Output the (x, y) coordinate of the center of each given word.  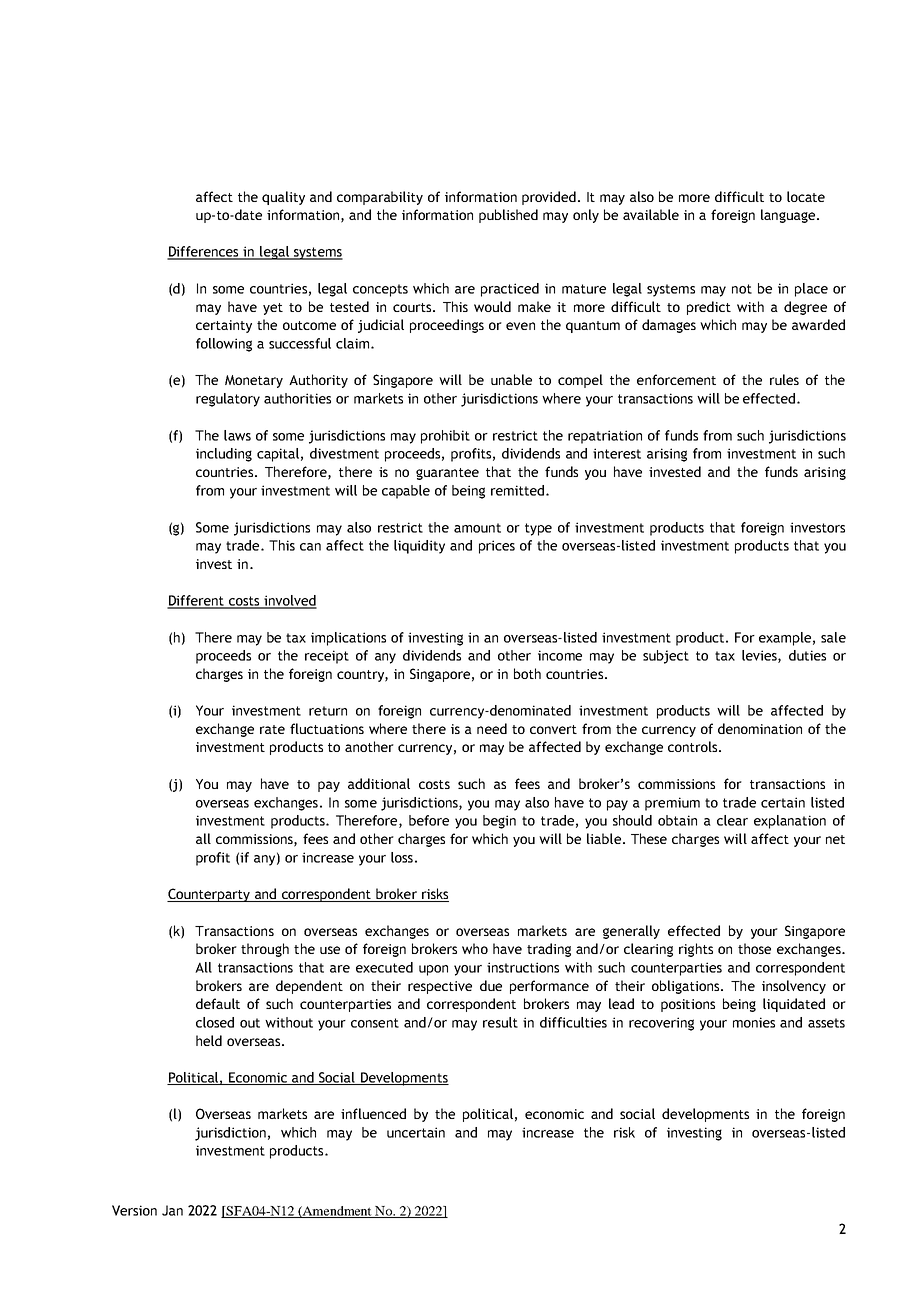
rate (272, 729)
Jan (172, 1210)
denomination (760, 728)
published (508, 216)
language (788, 216)
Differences (204, 252)
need (492, 728)
